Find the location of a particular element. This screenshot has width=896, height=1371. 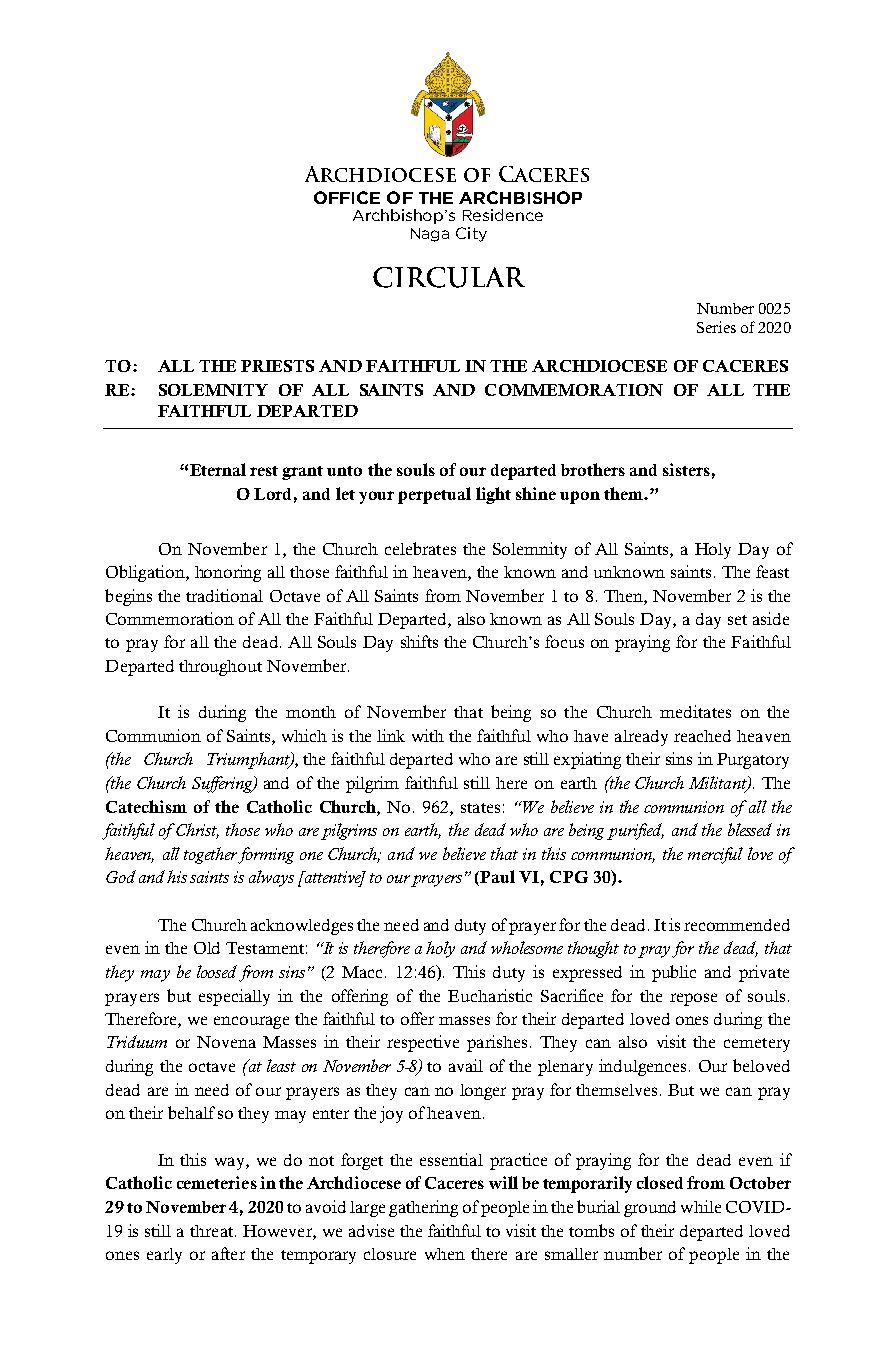

OFFICE is located at coordinates (347, 197).
